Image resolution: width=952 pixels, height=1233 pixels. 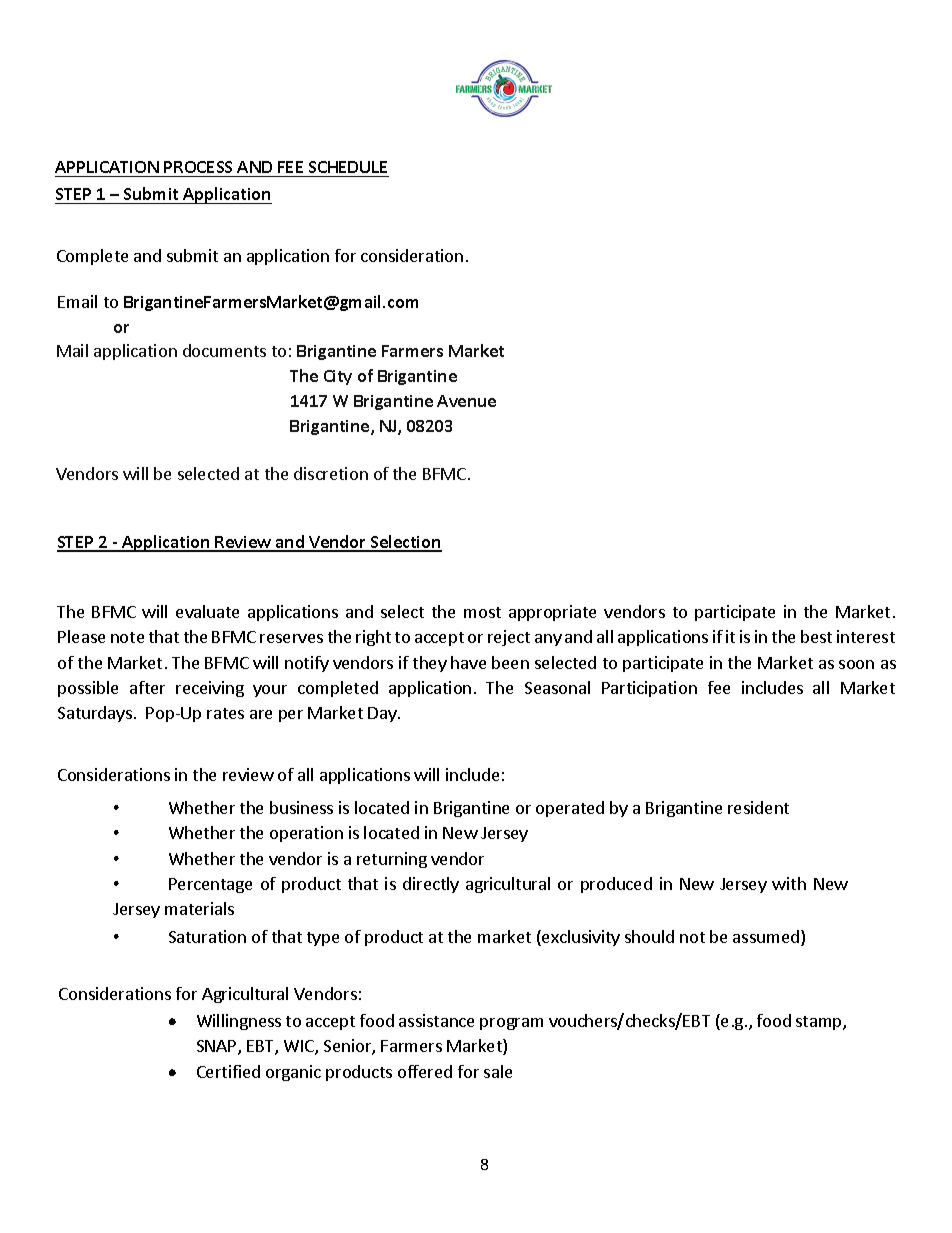 I want to click on operated, so click(x=570, y=809).
